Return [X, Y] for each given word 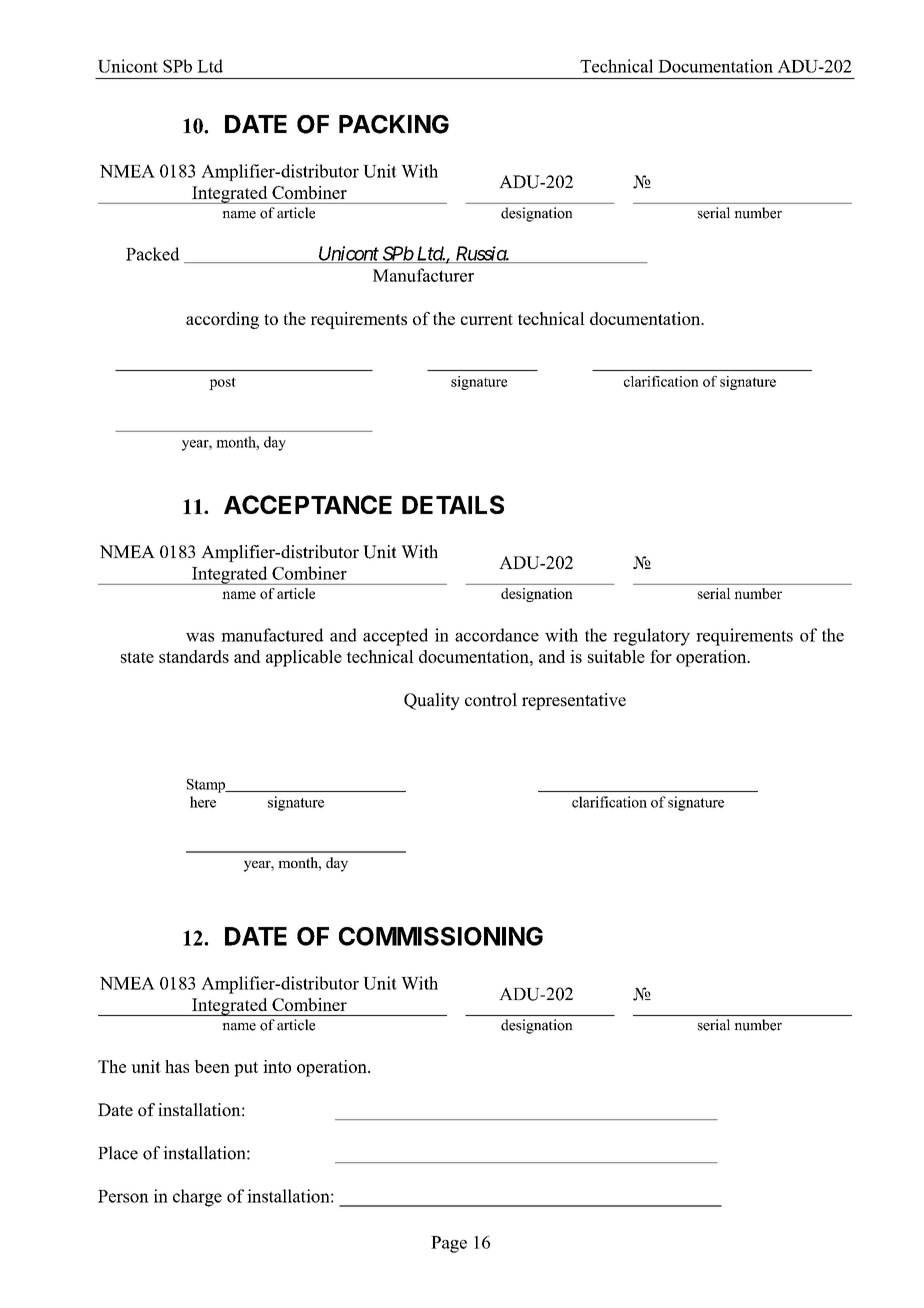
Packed [152, 254]
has [177, 1066]
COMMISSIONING [441, 936]
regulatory [651, 637]
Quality [432, 701]
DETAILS [453, 504]
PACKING [394, 124]
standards [194, 656]
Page [449, 1244]
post [222, 383]
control [491, 700]
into [277, 1066]
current [487, 319]
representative [574, 701]
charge [197, 1198]
